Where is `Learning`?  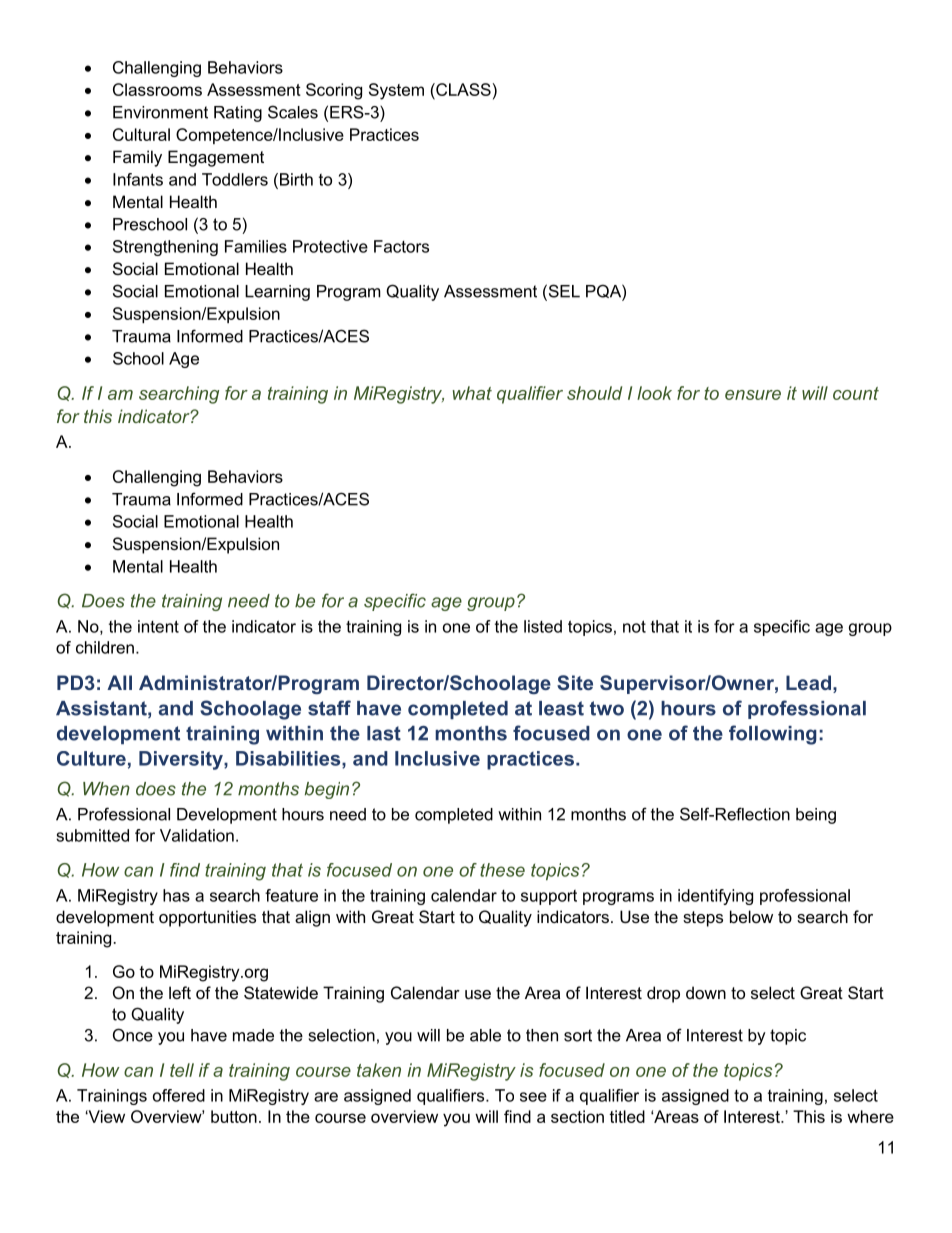 Learning is located at coordinates (277, 293).
